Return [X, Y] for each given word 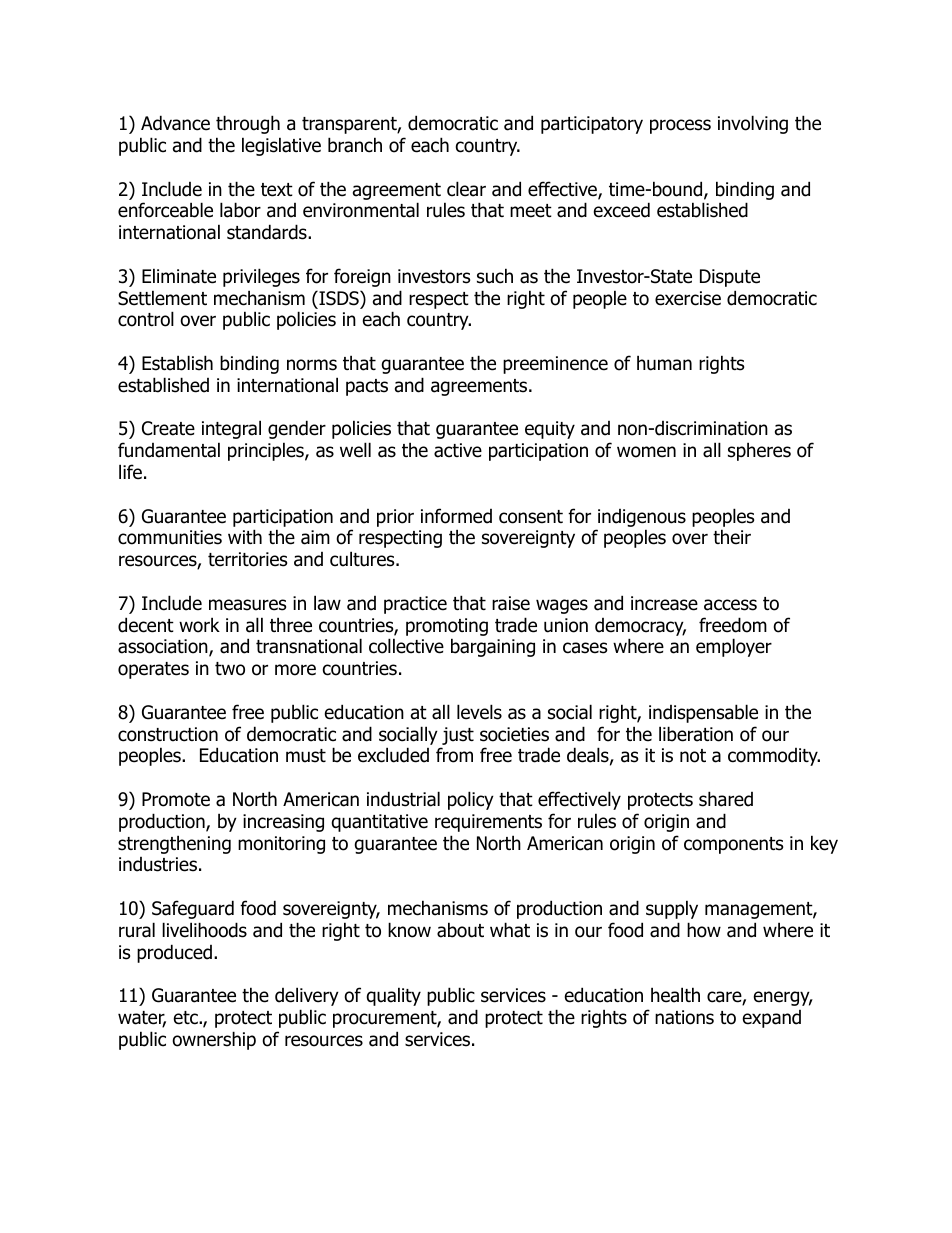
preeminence [555, 365]
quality [393, 996]
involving [753, 124]
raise [511, 603]
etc [187, 1018]
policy [471, 800]
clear [466, 189]
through [248, 124]
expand [772, 1019]
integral [231, 429]
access [730, 605]
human [664, 363]
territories [247, 559]
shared [726, 799]
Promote [176, 799]
